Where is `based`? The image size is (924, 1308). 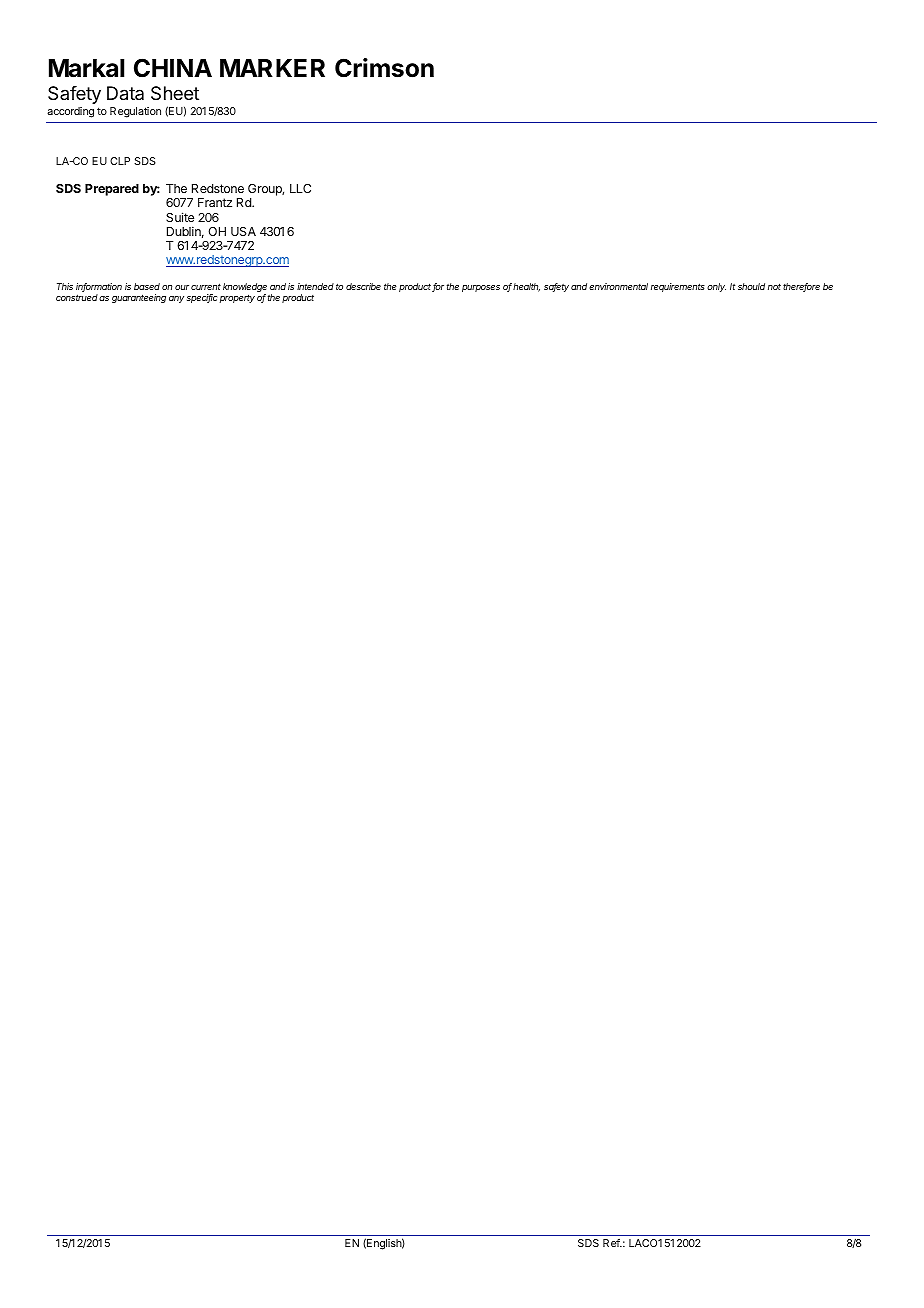 based is located at coordinates (147, 286).
